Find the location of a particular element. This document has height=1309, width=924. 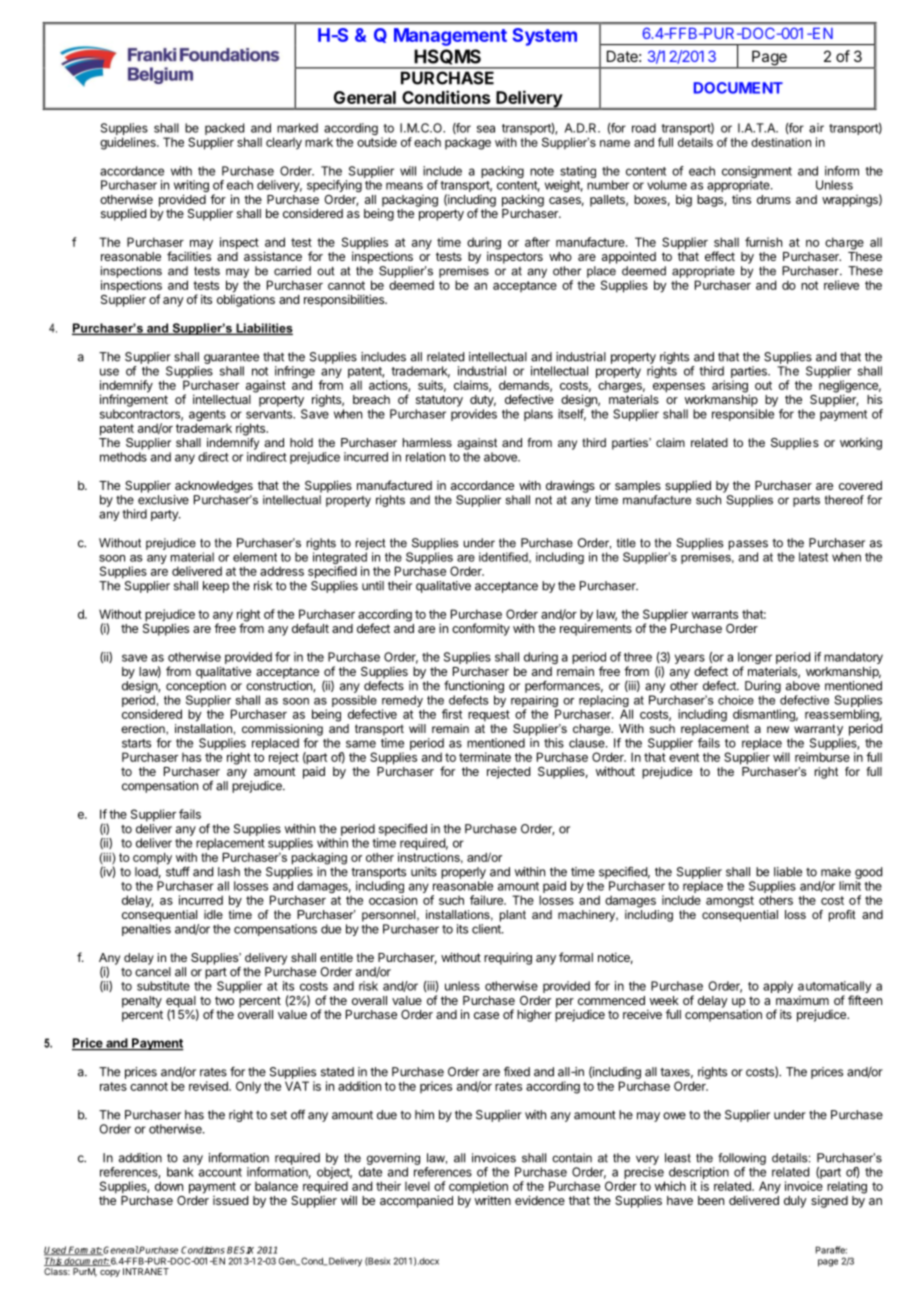

acknowledges is located at coordinates (214, 487).
